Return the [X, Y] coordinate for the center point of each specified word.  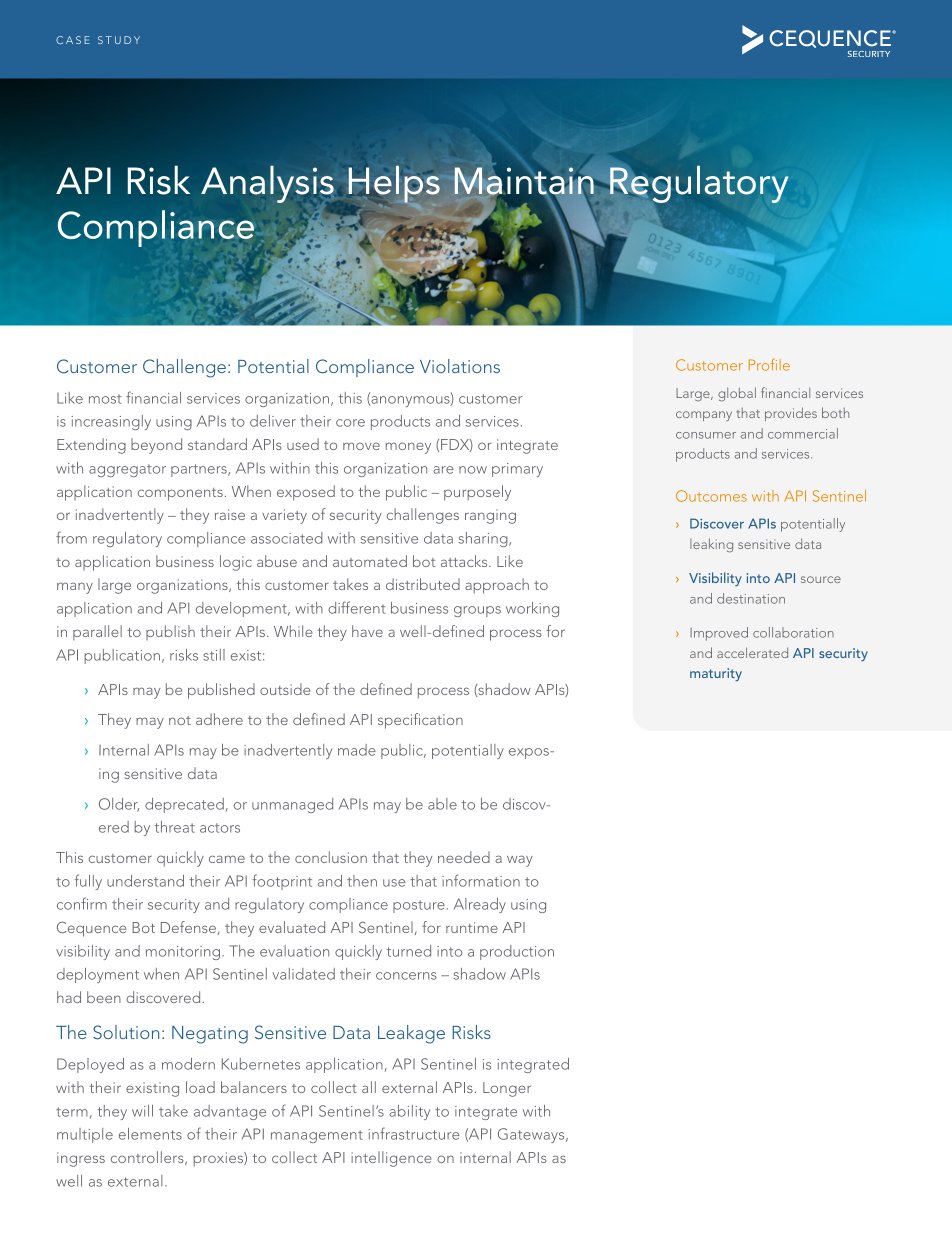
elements [150, 1134]
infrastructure [413, 1133]
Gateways [532, 1135]
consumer [706, 435]
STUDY [119, 40]
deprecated [184, 805]
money [408, 448]
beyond [156, 446]
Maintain [524, 182]
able [442, 804]
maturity [716, 675]
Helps [394, 185]
